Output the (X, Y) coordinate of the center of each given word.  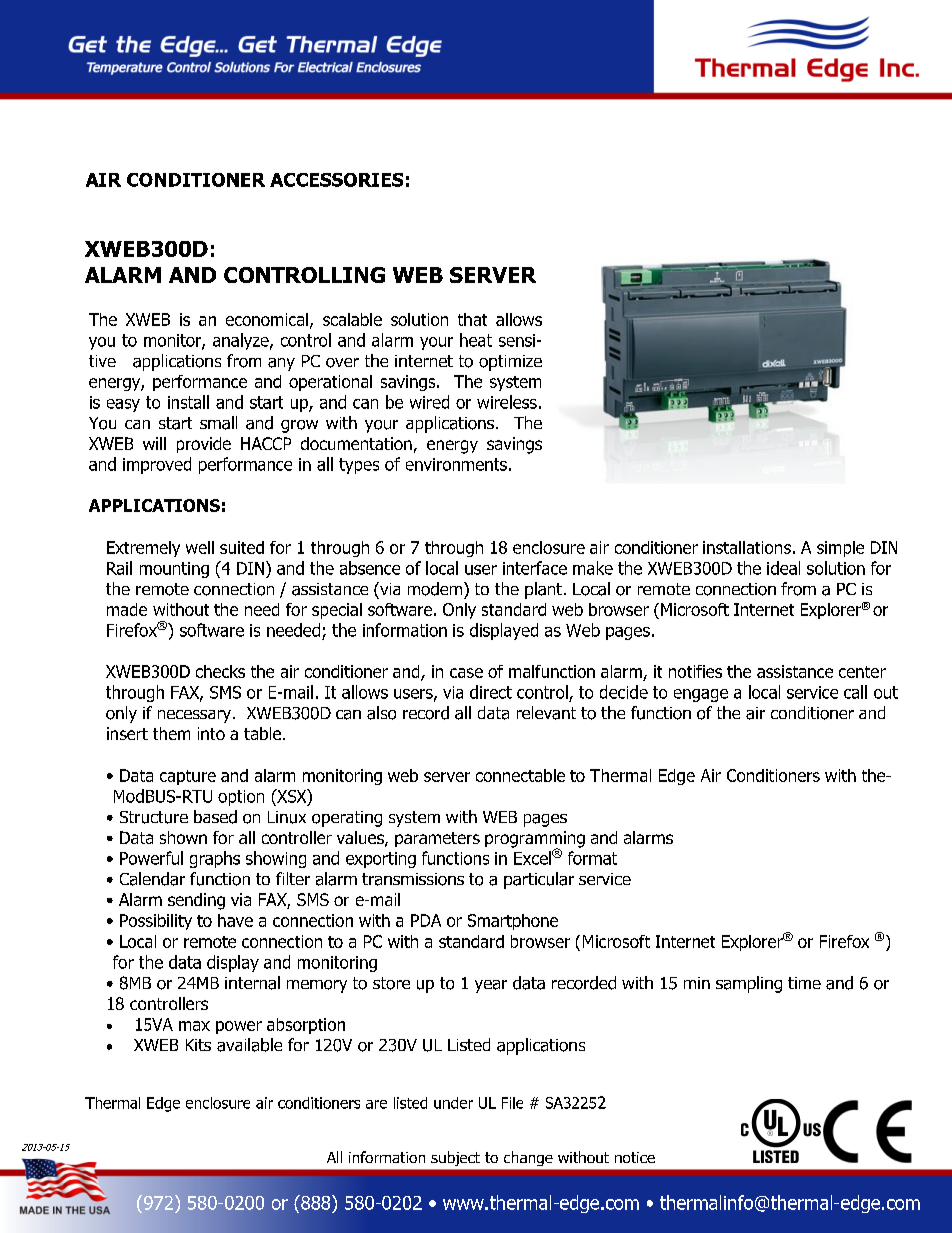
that (472, 319)
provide (204, 445)
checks (220, 671)
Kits (198, 1045)
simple (840, 549)
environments (456, 464)
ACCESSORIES (336, 180)
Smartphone (513, 922)
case (466, 673)
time (804, 983)
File (512, 1103)
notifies (695, 671)
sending (196, 901)
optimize (510, 363)
